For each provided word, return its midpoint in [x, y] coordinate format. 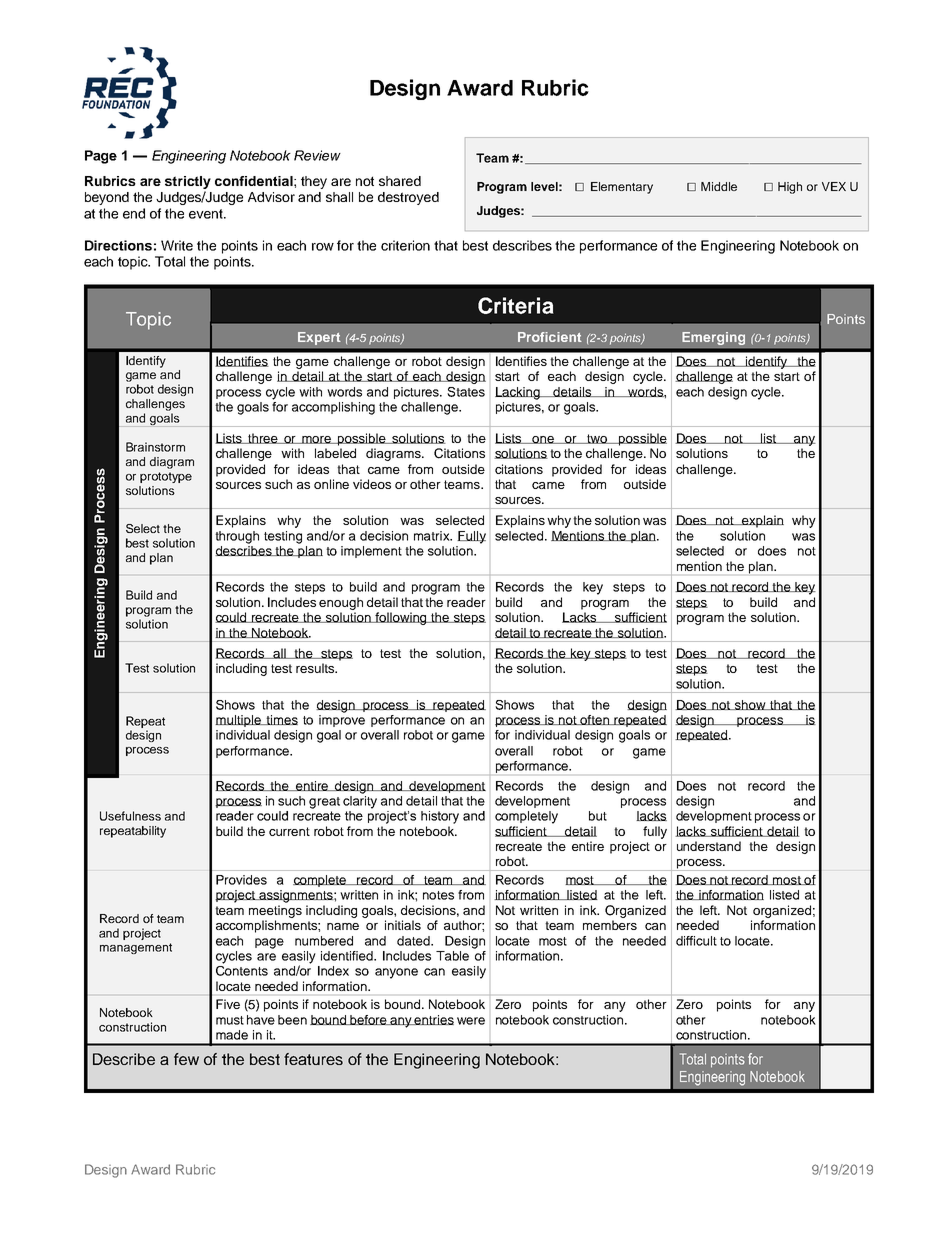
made [232, 1035]
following [401, 618]
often [595, 720]
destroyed [408, 198]
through [237, 537]
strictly [188, 184]
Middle [719, 186]
